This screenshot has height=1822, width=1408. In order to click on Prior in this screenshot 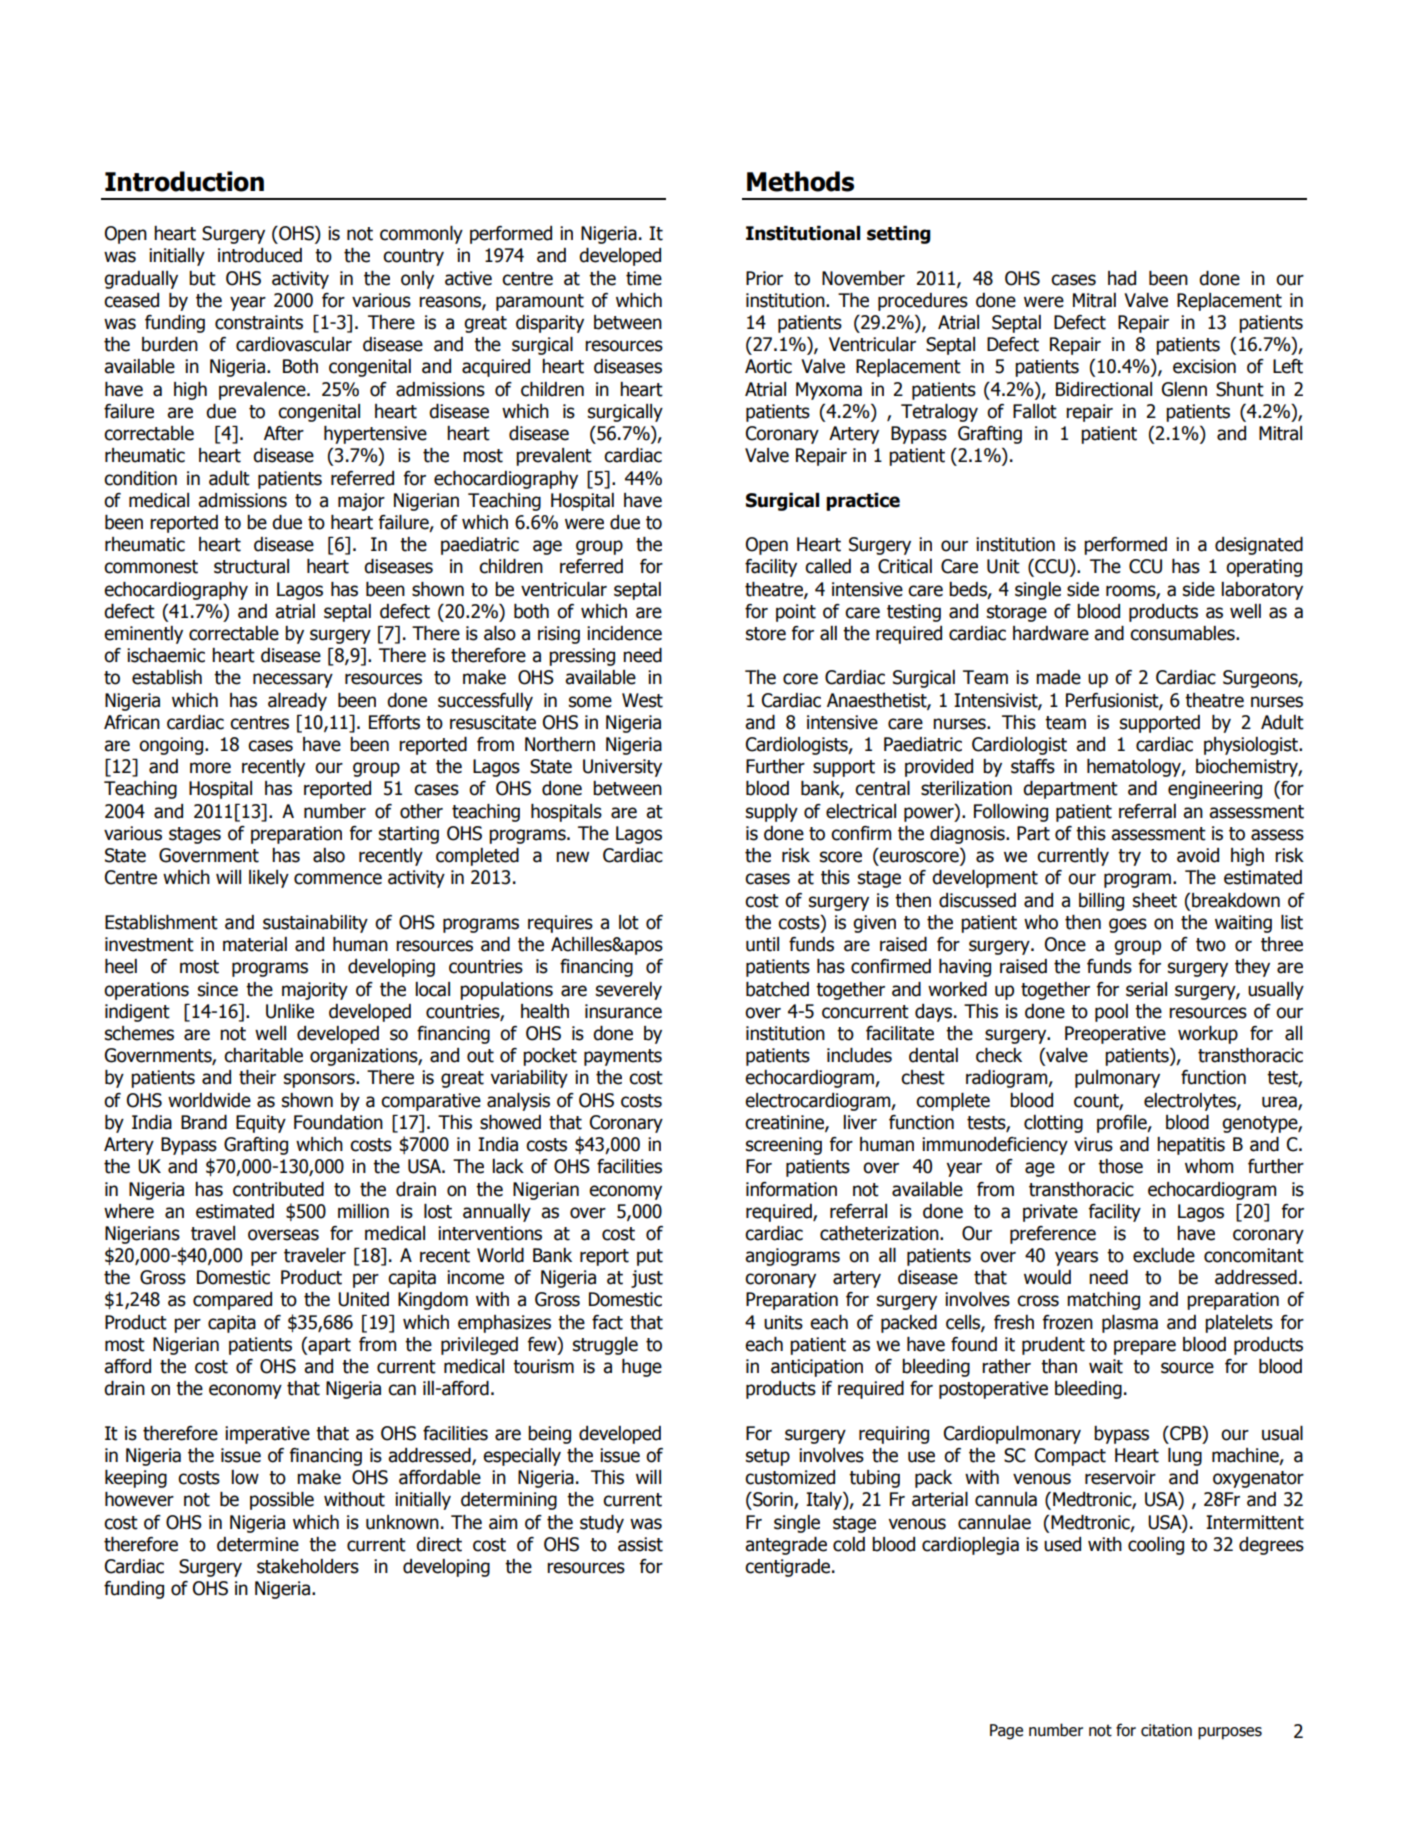, I will do `click(764, 278)`.
